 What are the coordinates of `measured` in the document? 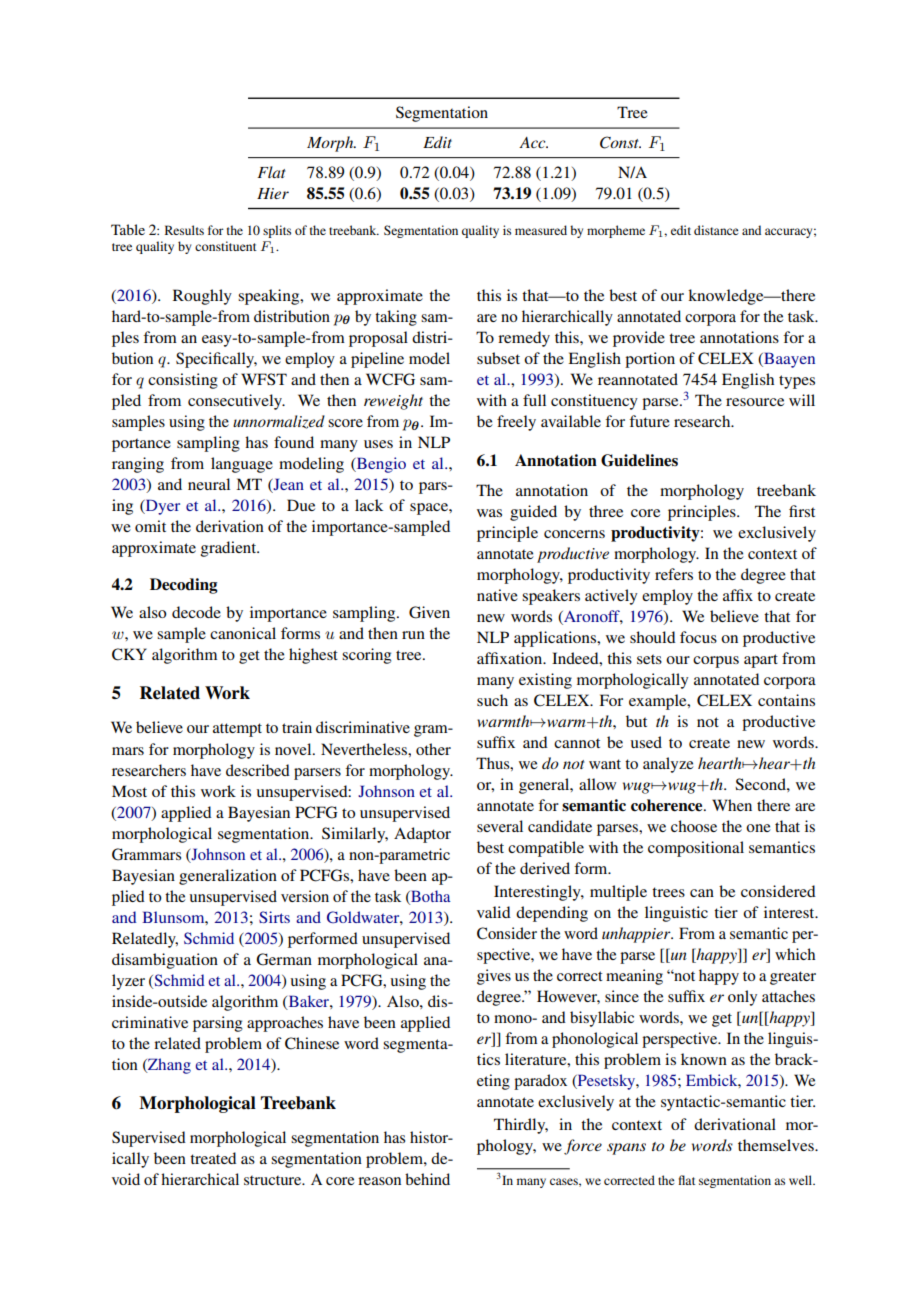 It's located at (541, 230).
